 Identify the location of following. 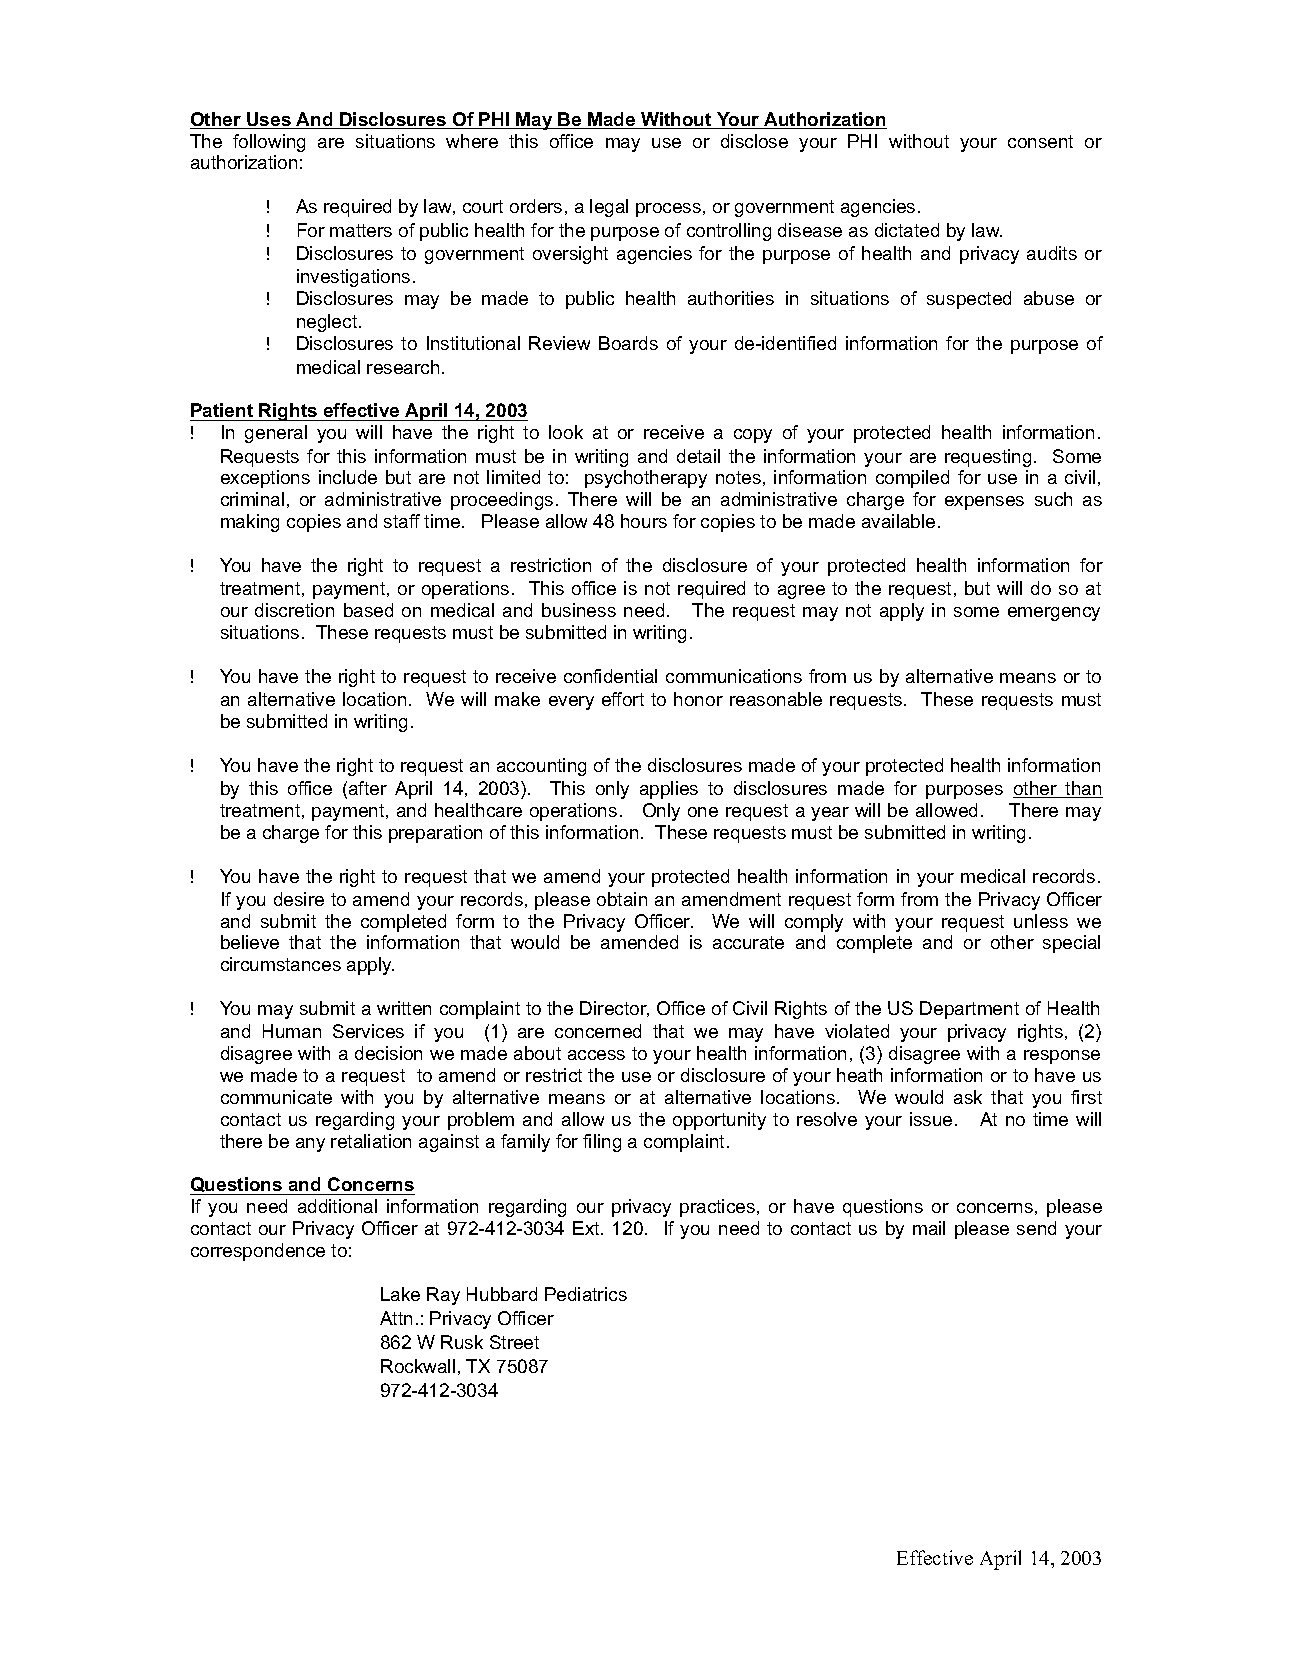
(269, 143).
